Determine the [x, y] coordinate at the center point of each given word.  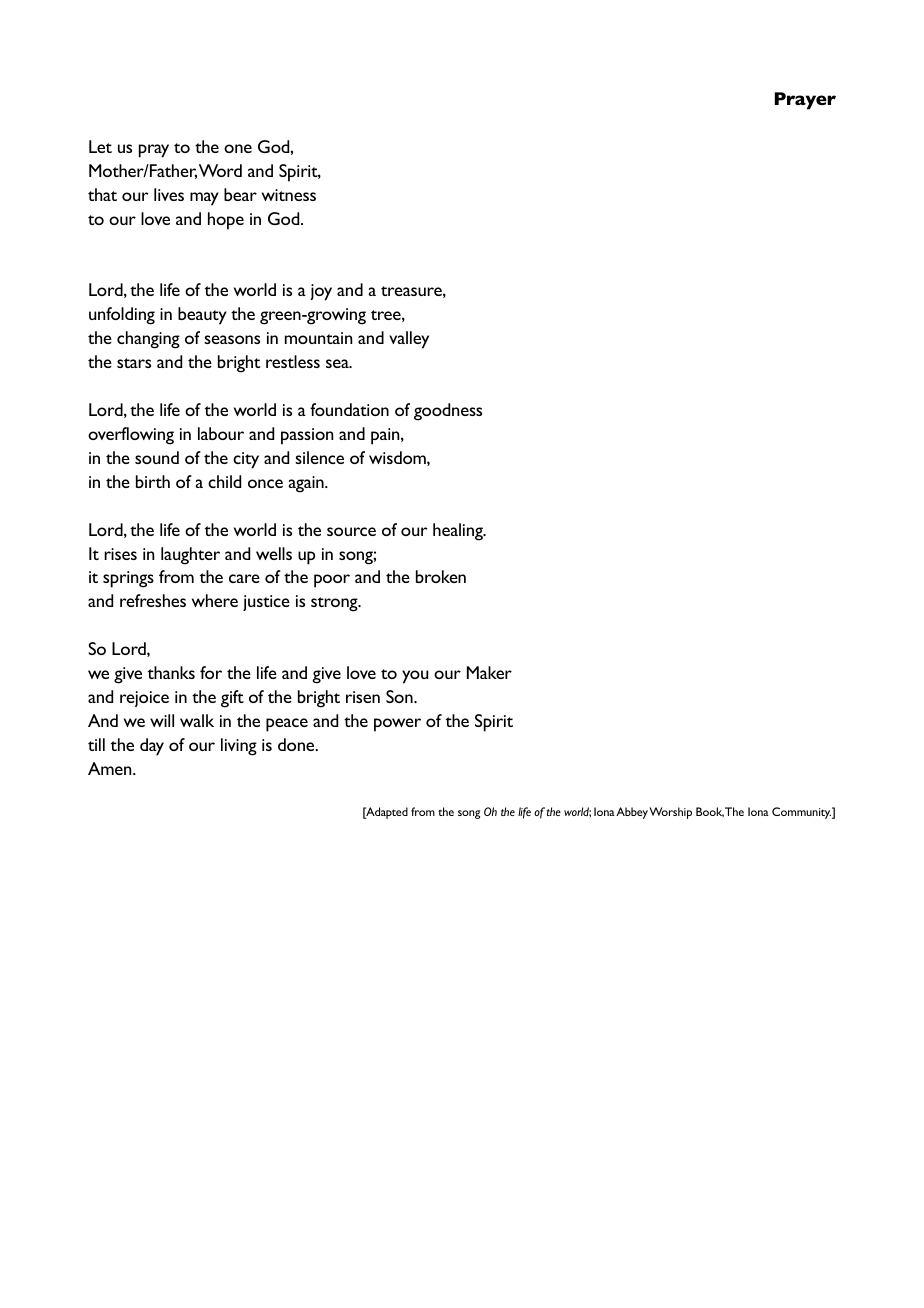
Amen [111, 768]
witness [289, 195]
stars [134, 363]
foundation [349, 409]
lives [169, 194]
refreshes [153, 600]
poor [332, 581]
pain [386, 436]
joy [321, 292]
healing [459, 532]
